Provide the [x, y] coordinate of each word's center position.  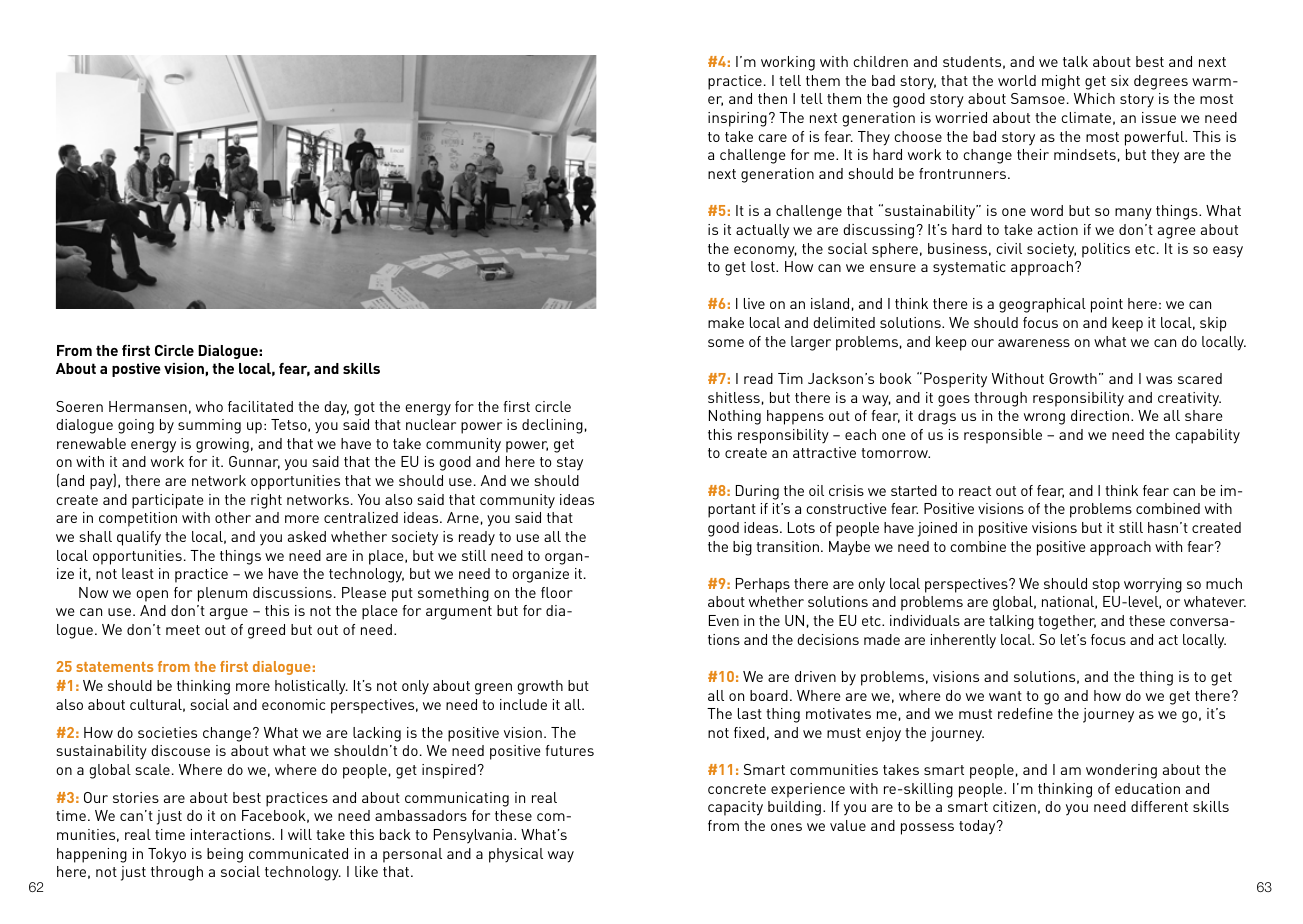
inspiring [737, 119]
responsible [1003, 436]
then [772, 98]
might [1061, 82]
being [225, 855]
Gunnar [254, 462]
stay [570, 464]
